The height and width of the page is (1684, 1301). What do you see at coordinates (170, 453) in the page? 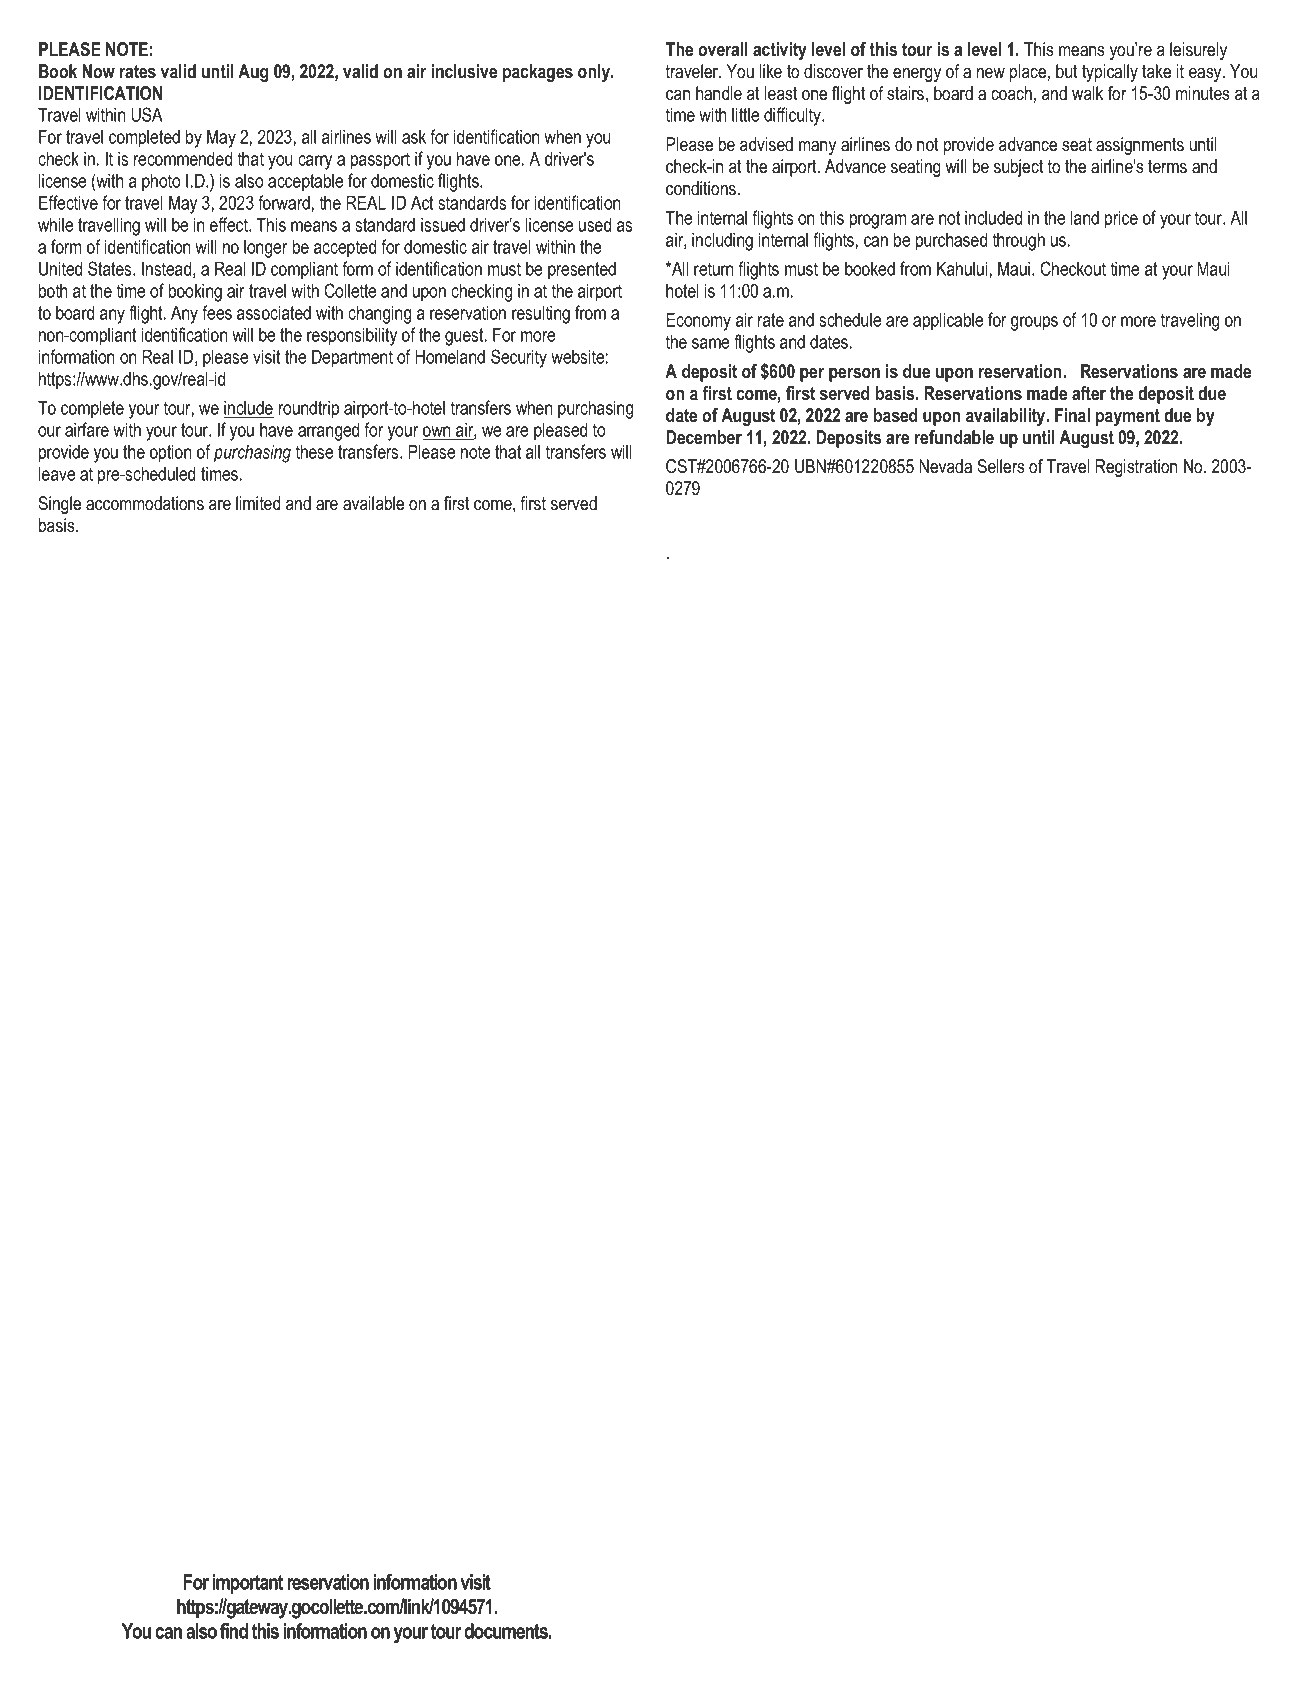
I see `option` at bounding box center [170, 453].
